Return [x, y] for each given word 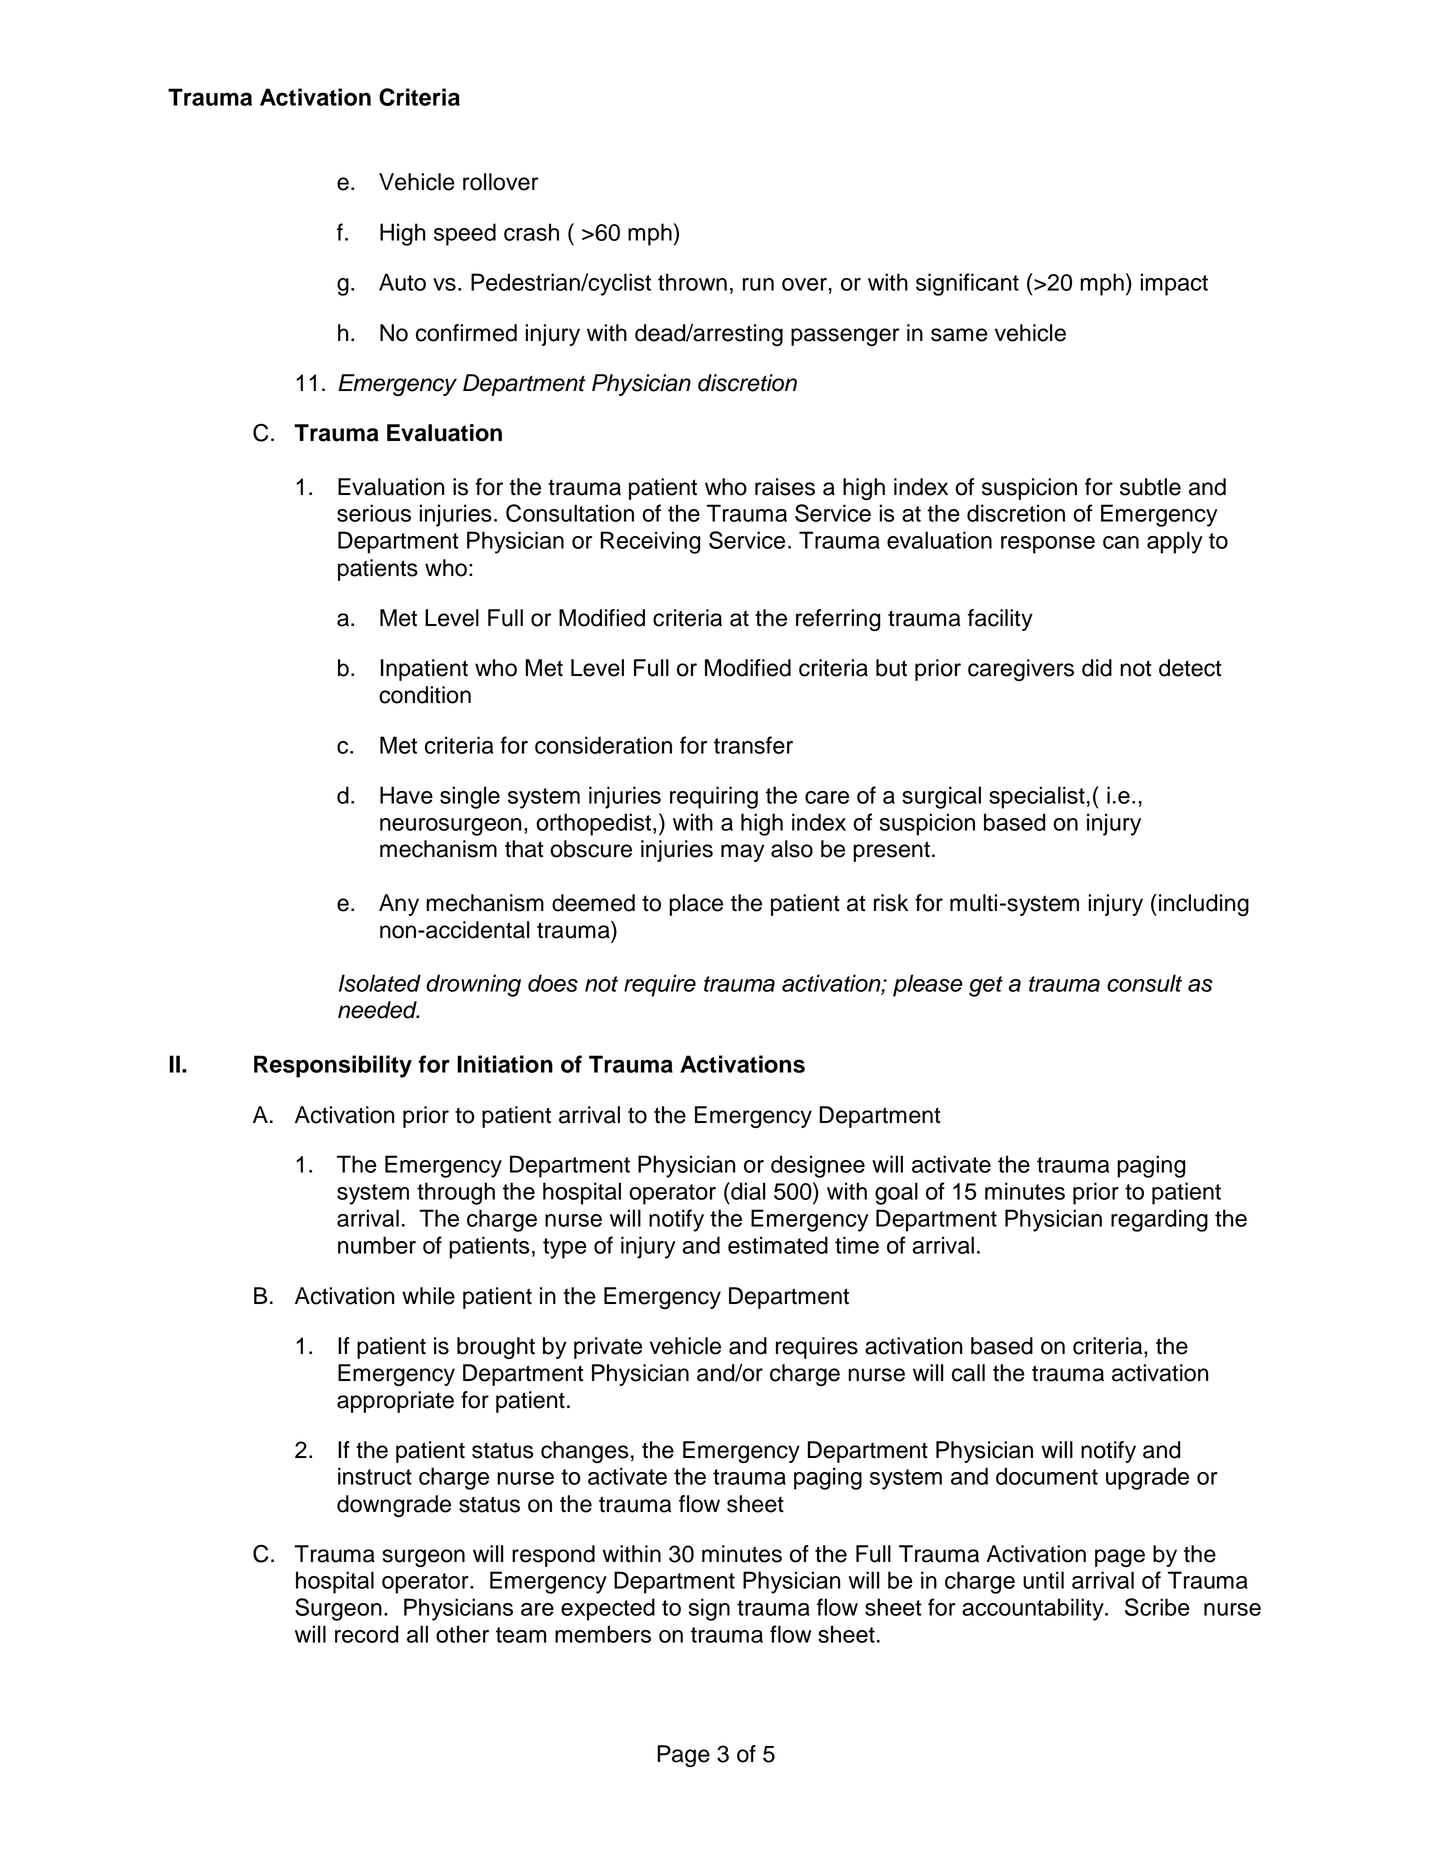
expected [608, 1609]
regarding [1159, 1220]
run [758, 284]
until [1043, 1580]
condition [425, 695]
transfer [753, 745]
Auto [402, 282]
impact [1174, 284]
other [462, 1634]
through [456, 1193]
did [1097, 668]
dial [747, 1191]
